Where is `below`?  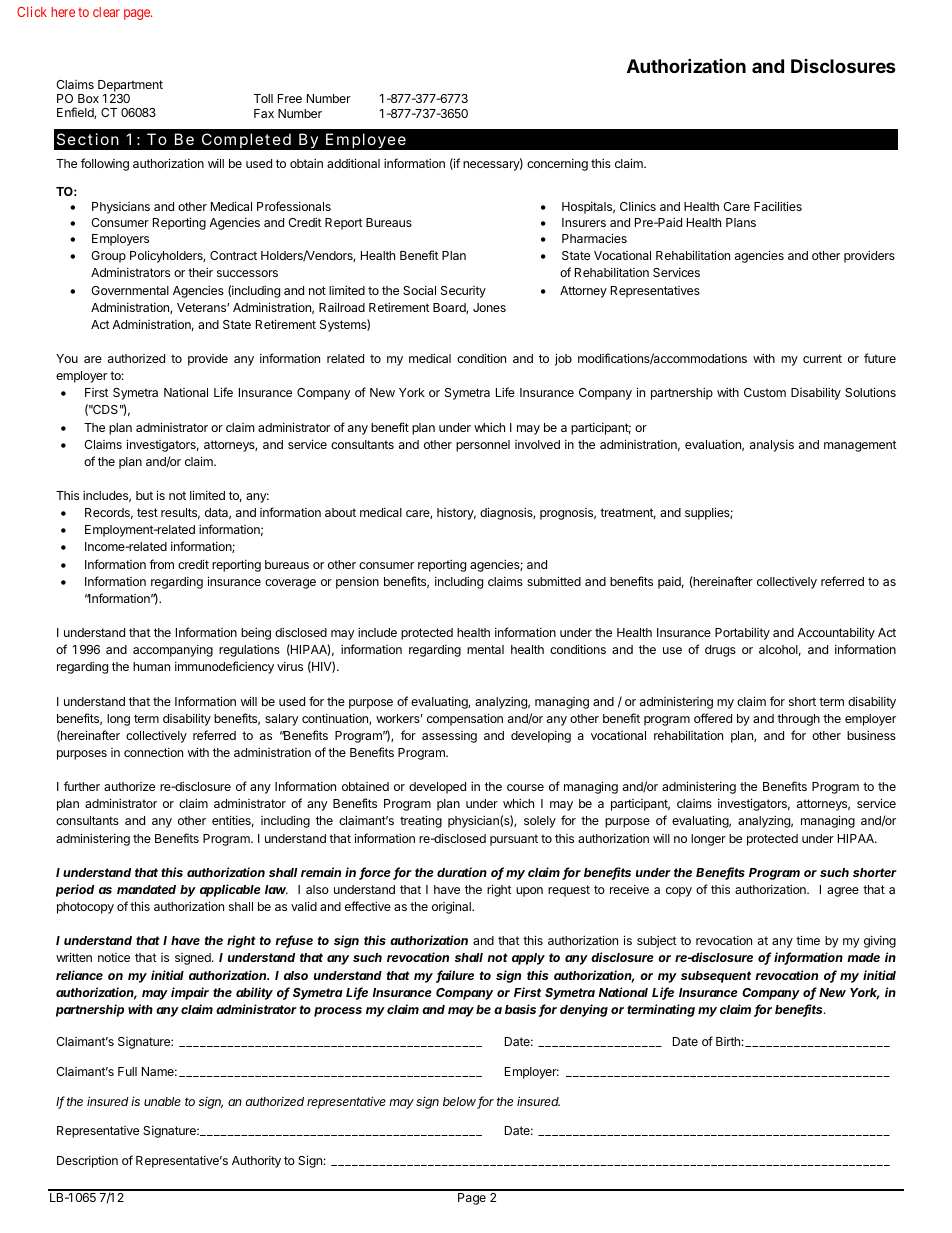
below is located at coordinates (460, 1103).
